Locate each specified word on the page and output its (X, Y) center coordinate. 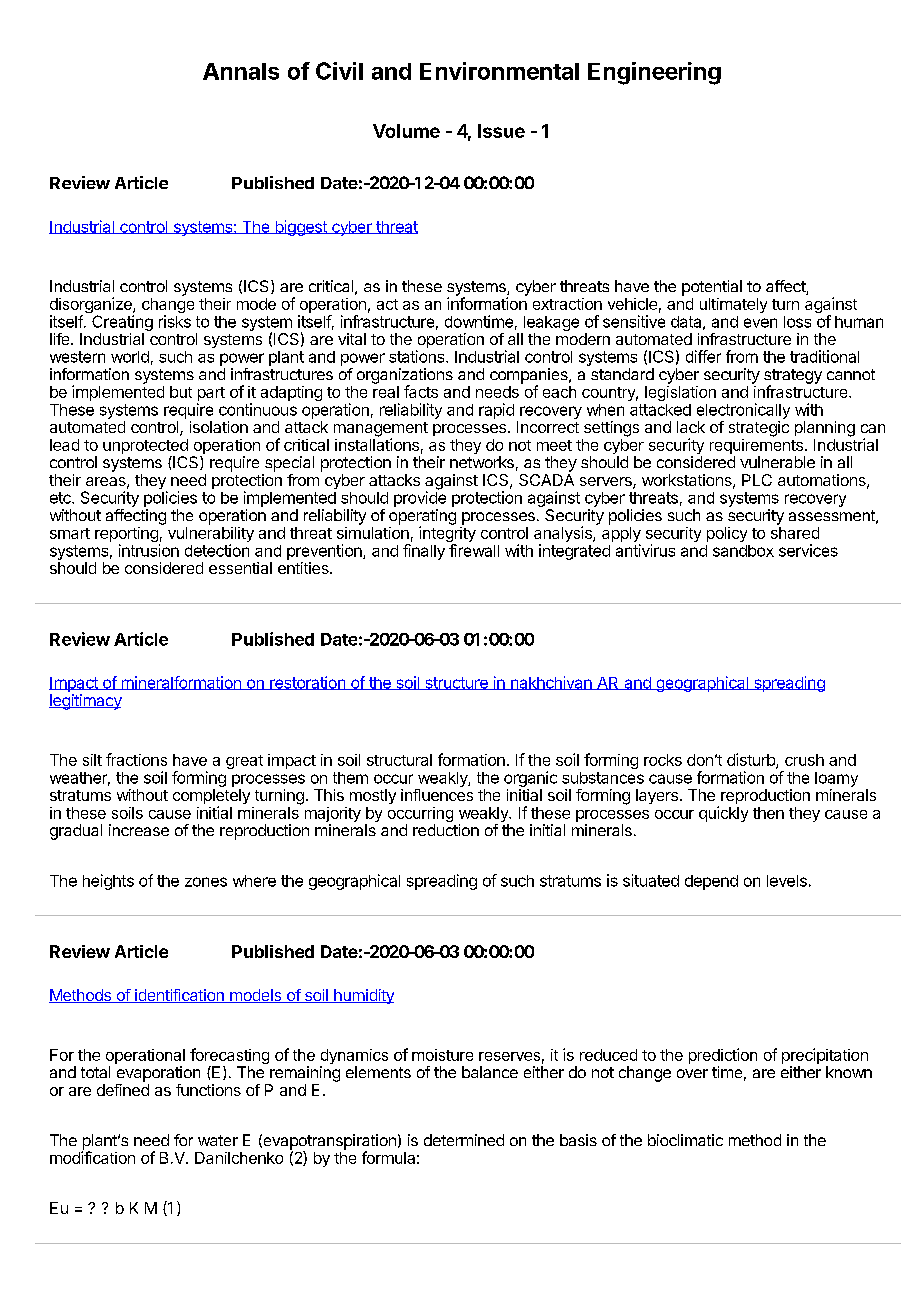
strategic (759, 429)
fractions (136, 759)
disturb (752, 761)
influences (437, 795)
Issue (501, 131)
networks (482, 462)
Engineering (654, 73)
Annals (241, 71)
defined (123, 1090)
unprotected (145, 448)
